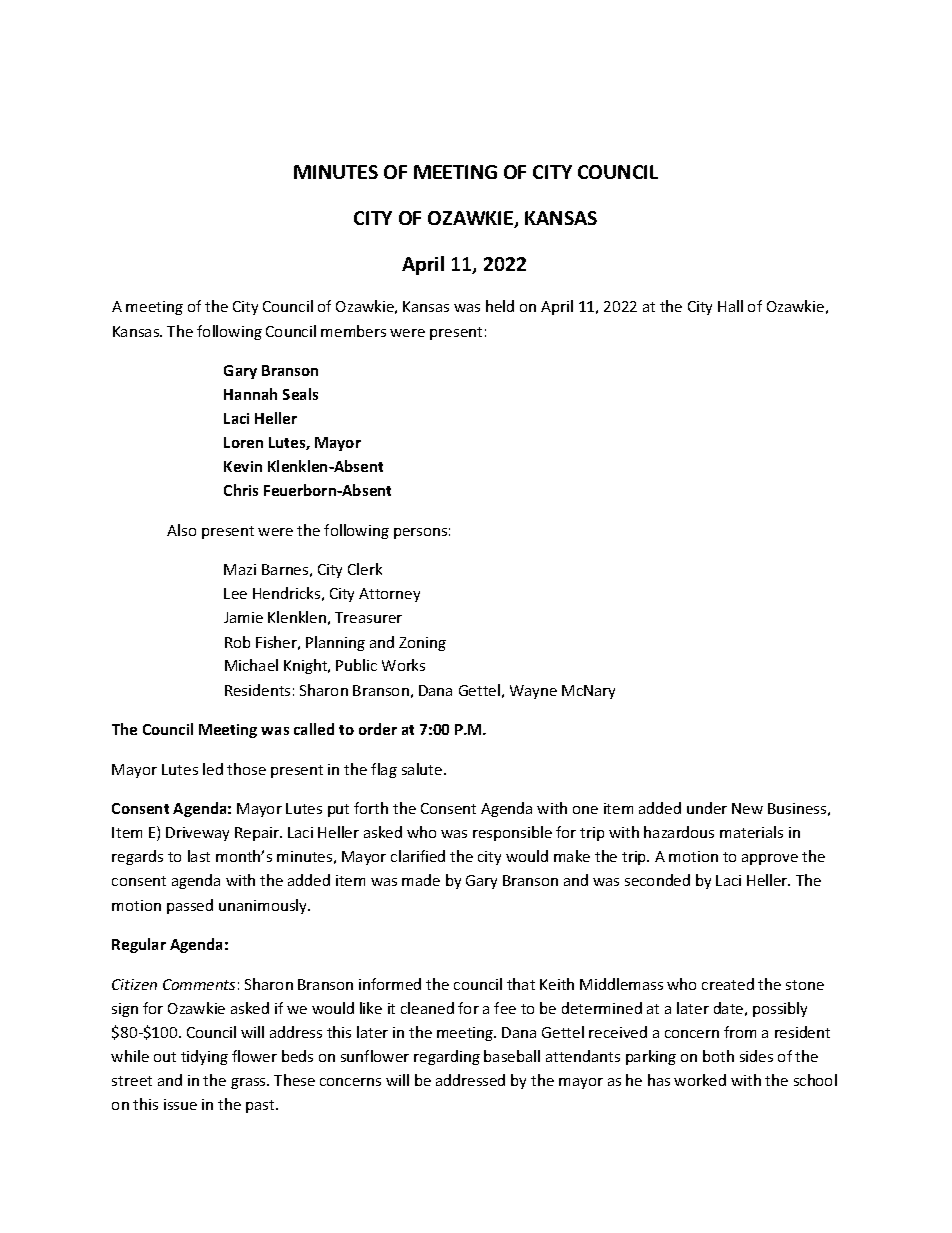 The height and width of the image is (1233, 952). Describe the element at coordinates (249, 1083) in the image. I see `grass` at that location.
